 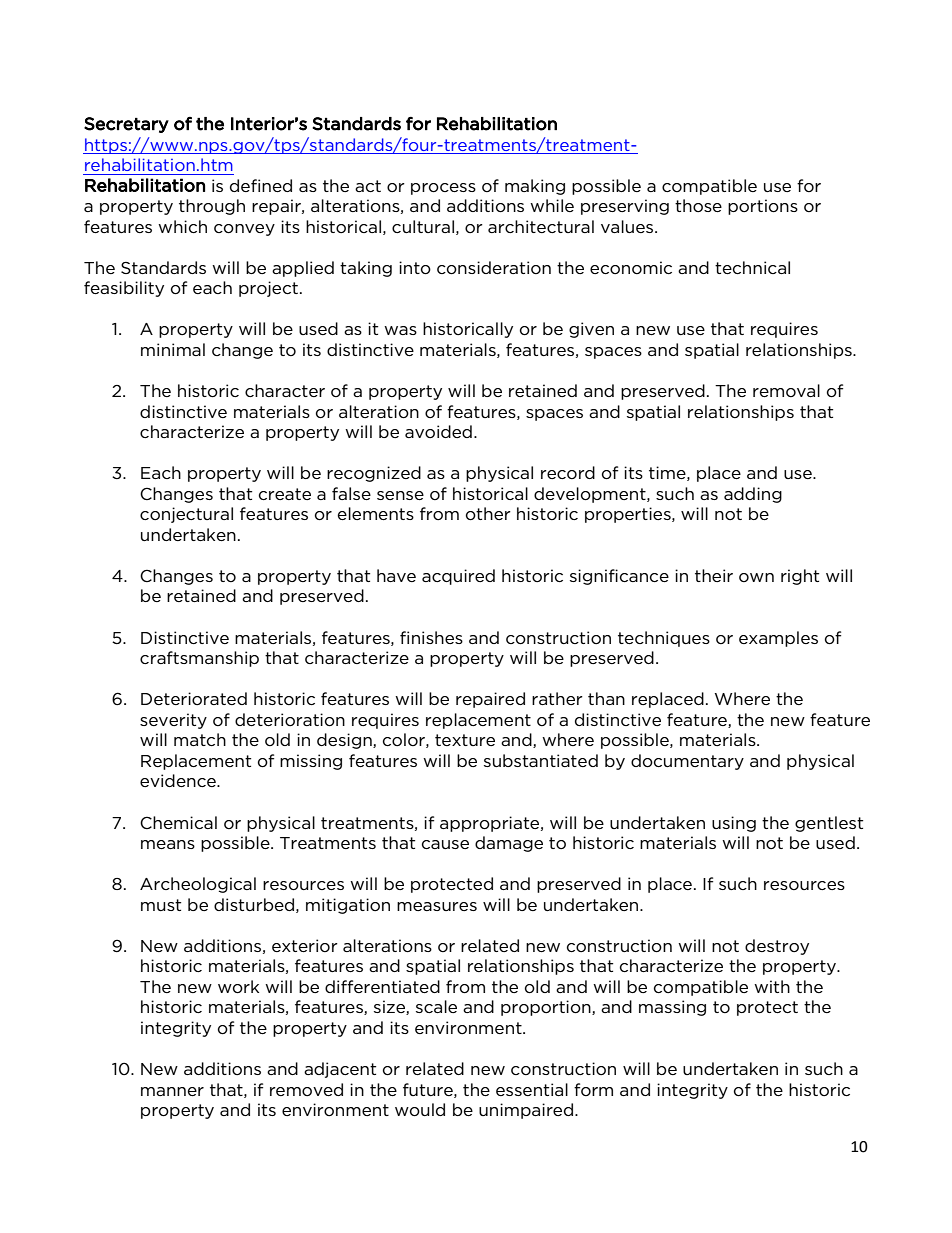 I want to click on manner, so click(x=172, y=1091).
